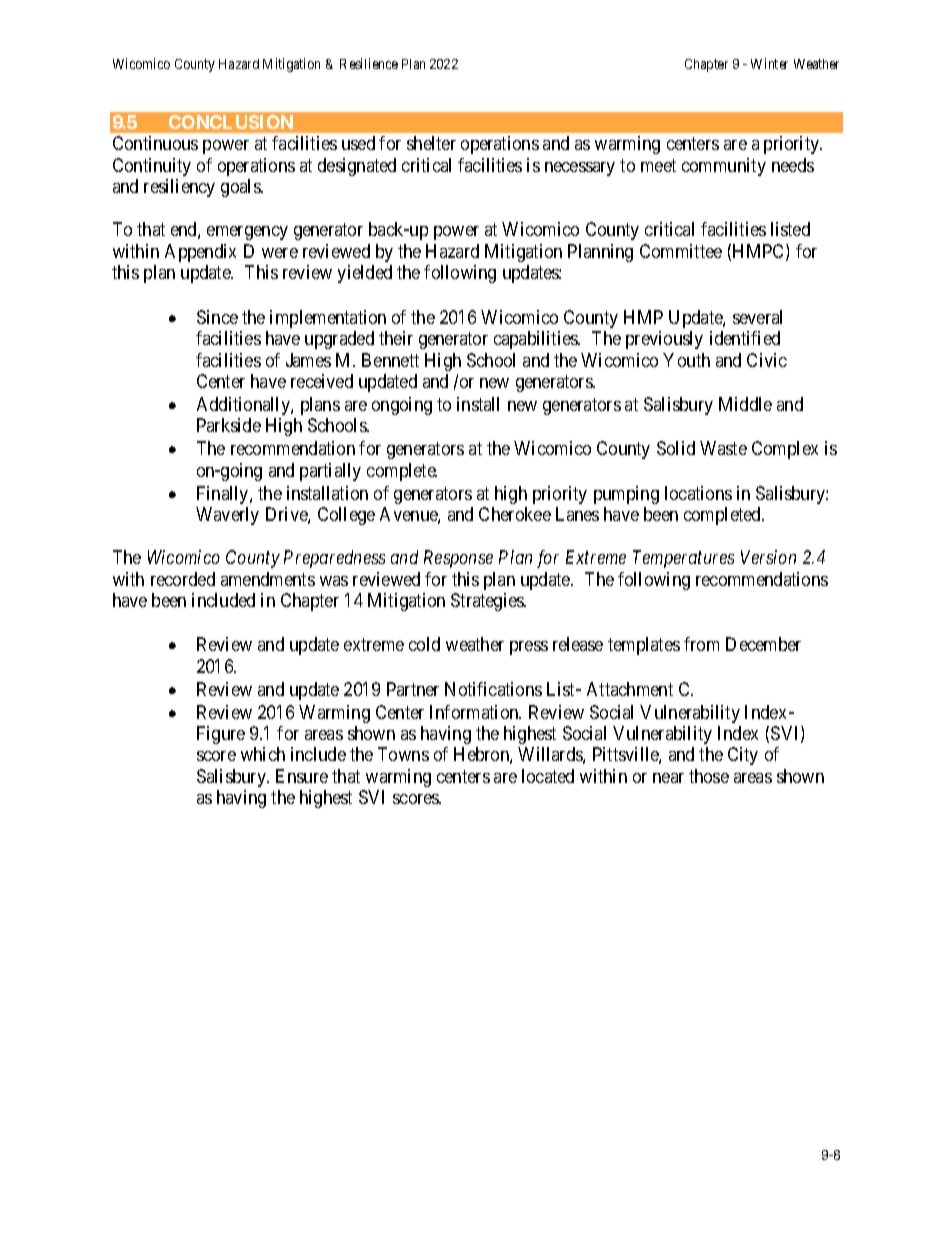  I want to click on CONCLUSION, so click(231, 122).
